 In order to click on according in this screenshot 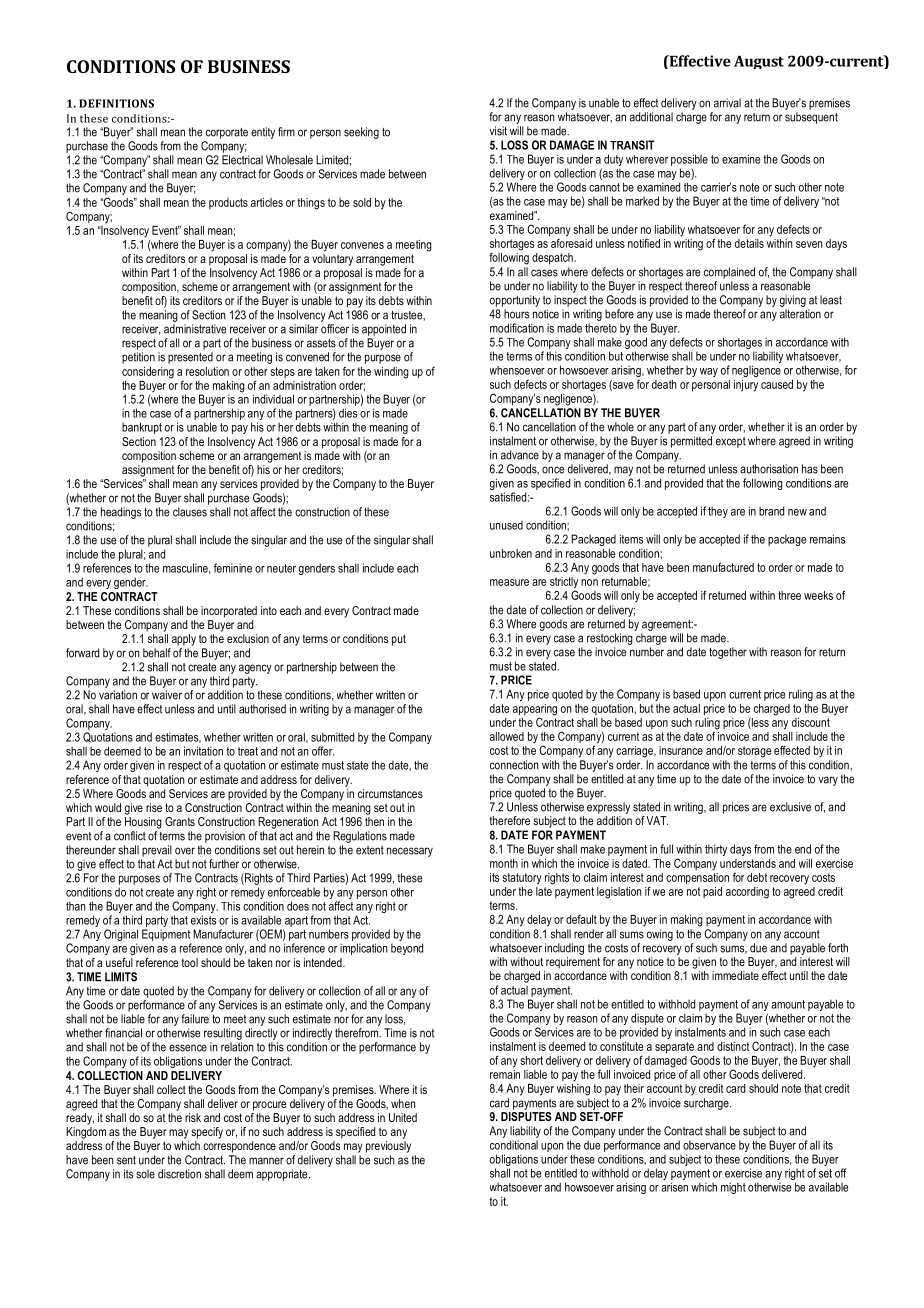, I will do `click(747, 893)`.
